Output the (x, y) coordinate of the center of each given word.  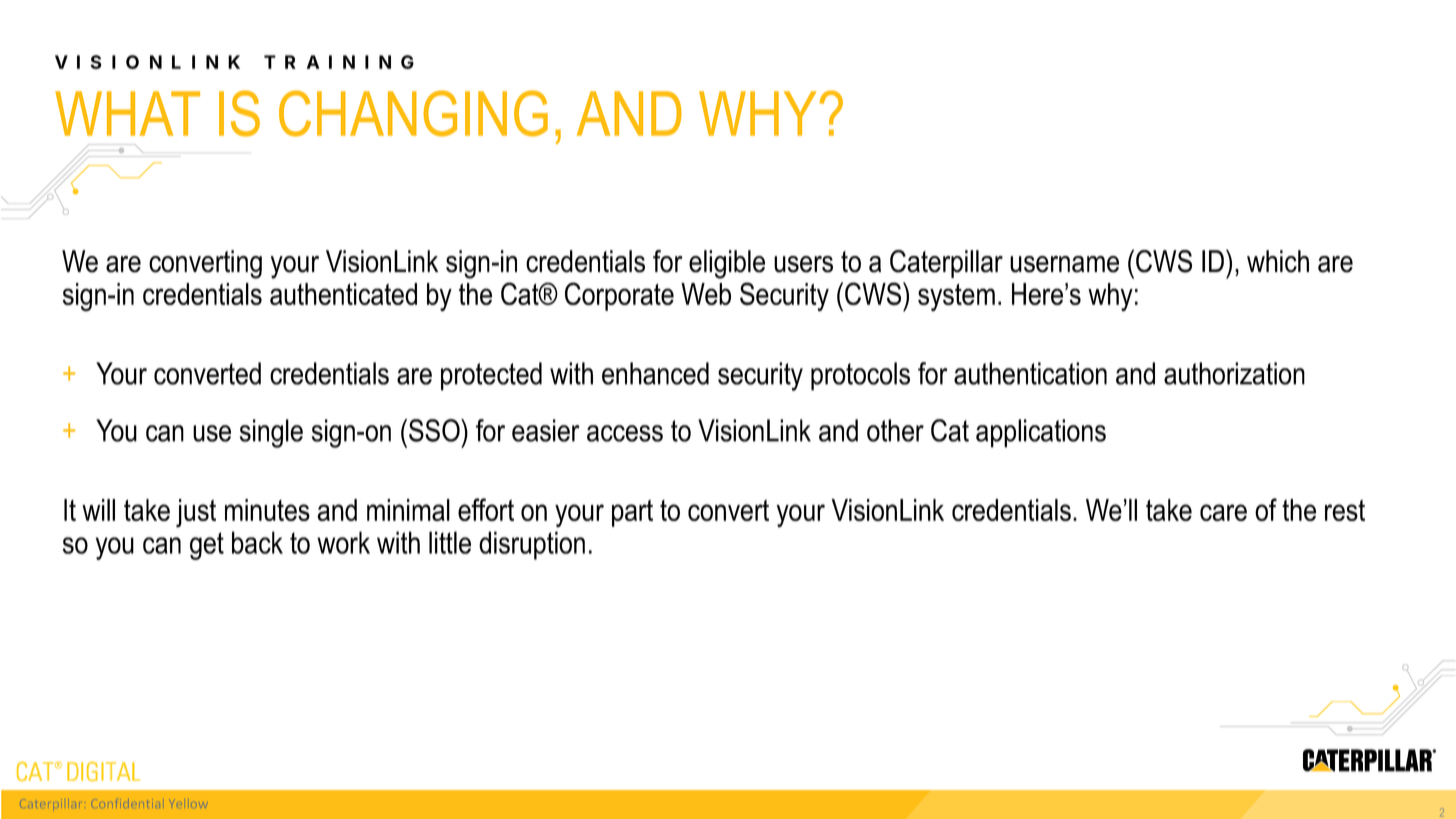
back (257, 542)
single (271, 433)
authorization (1234, 373)
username (1064, 264)
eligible (727, 264)
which (1278, 261)
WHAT (127, 113)
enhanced (655, 373)
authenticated (343, 294)
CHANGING (413, 113)
